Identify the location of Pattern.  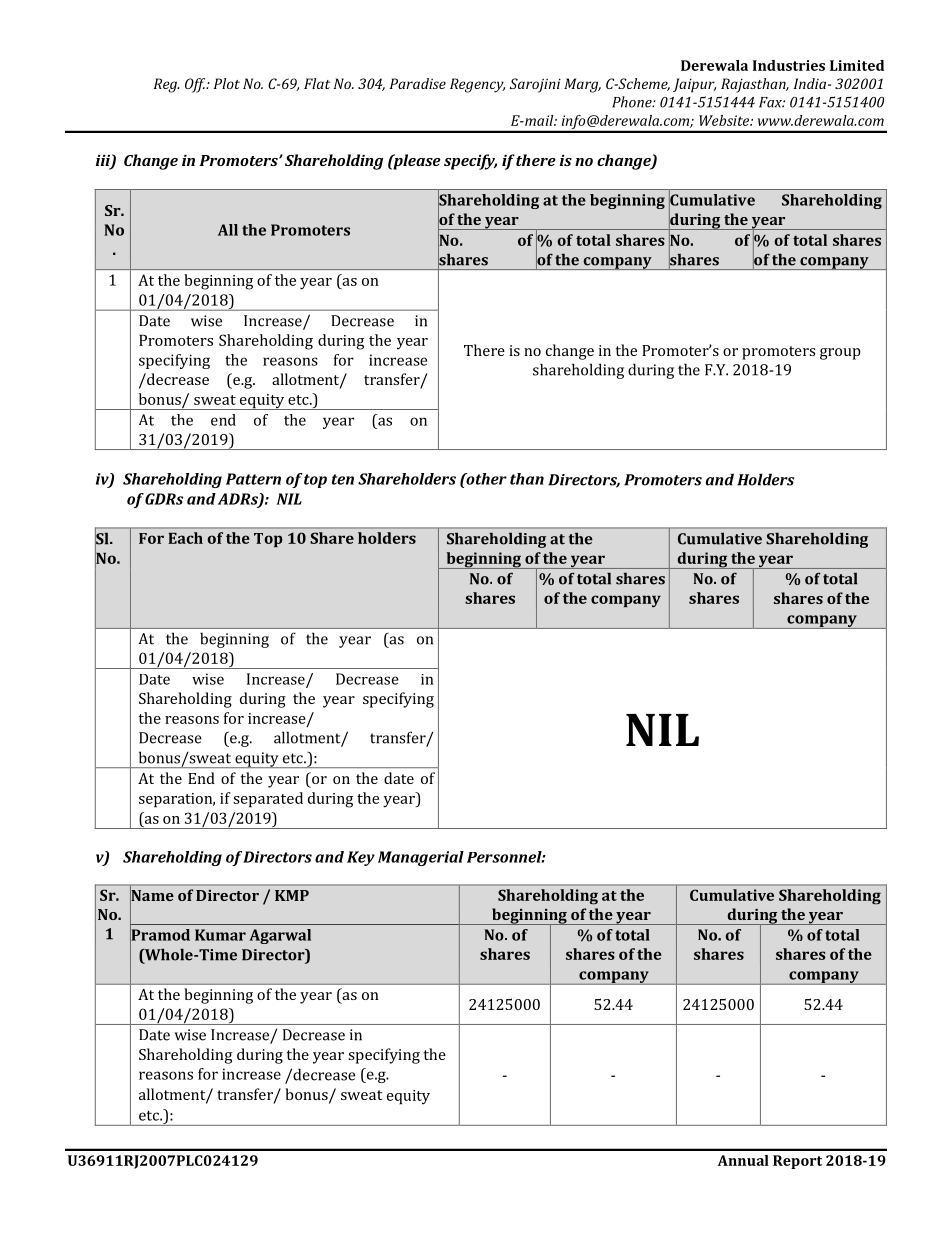
(253, 479).
